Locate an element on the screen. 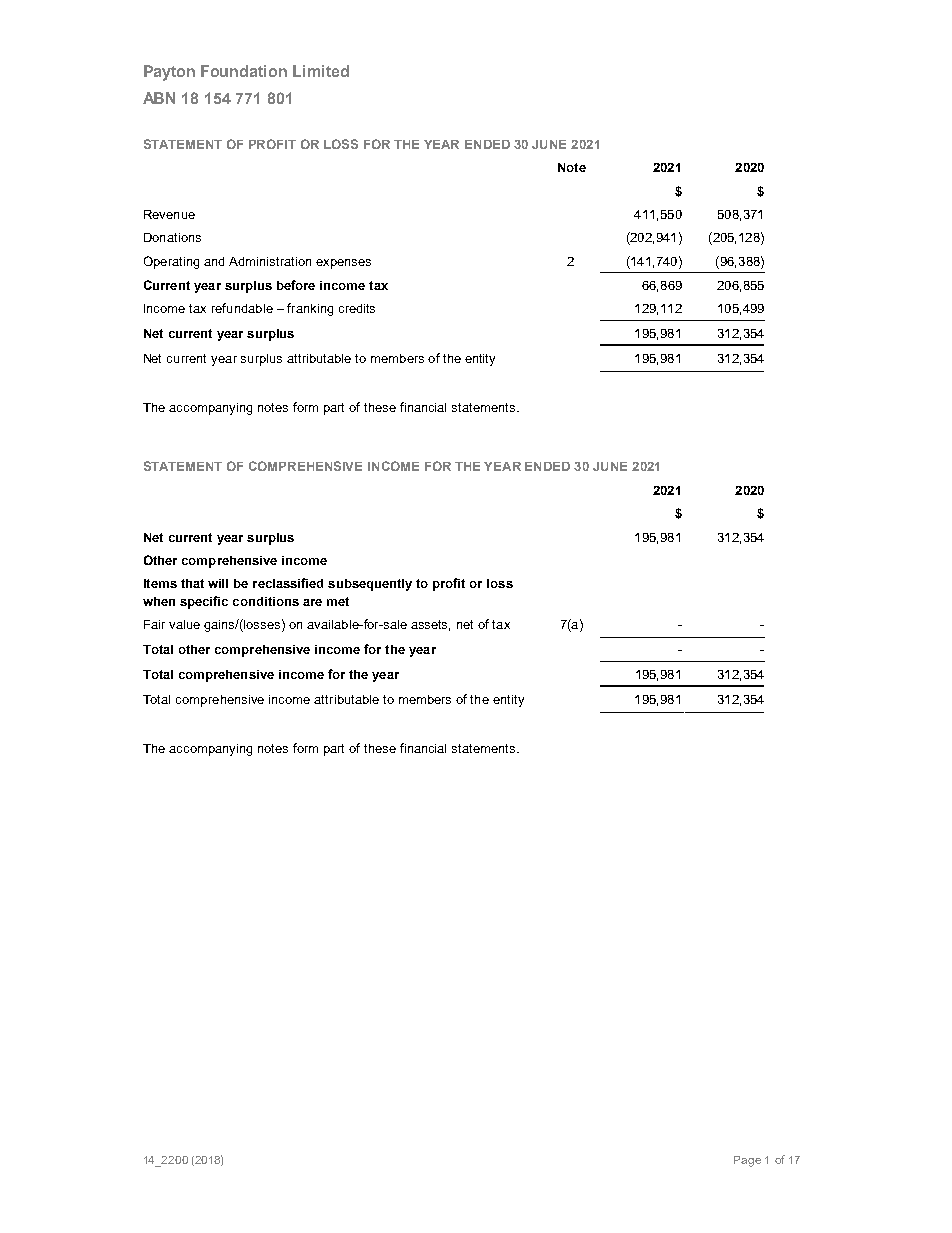  Foundation is located at coordinates (244, 71).
